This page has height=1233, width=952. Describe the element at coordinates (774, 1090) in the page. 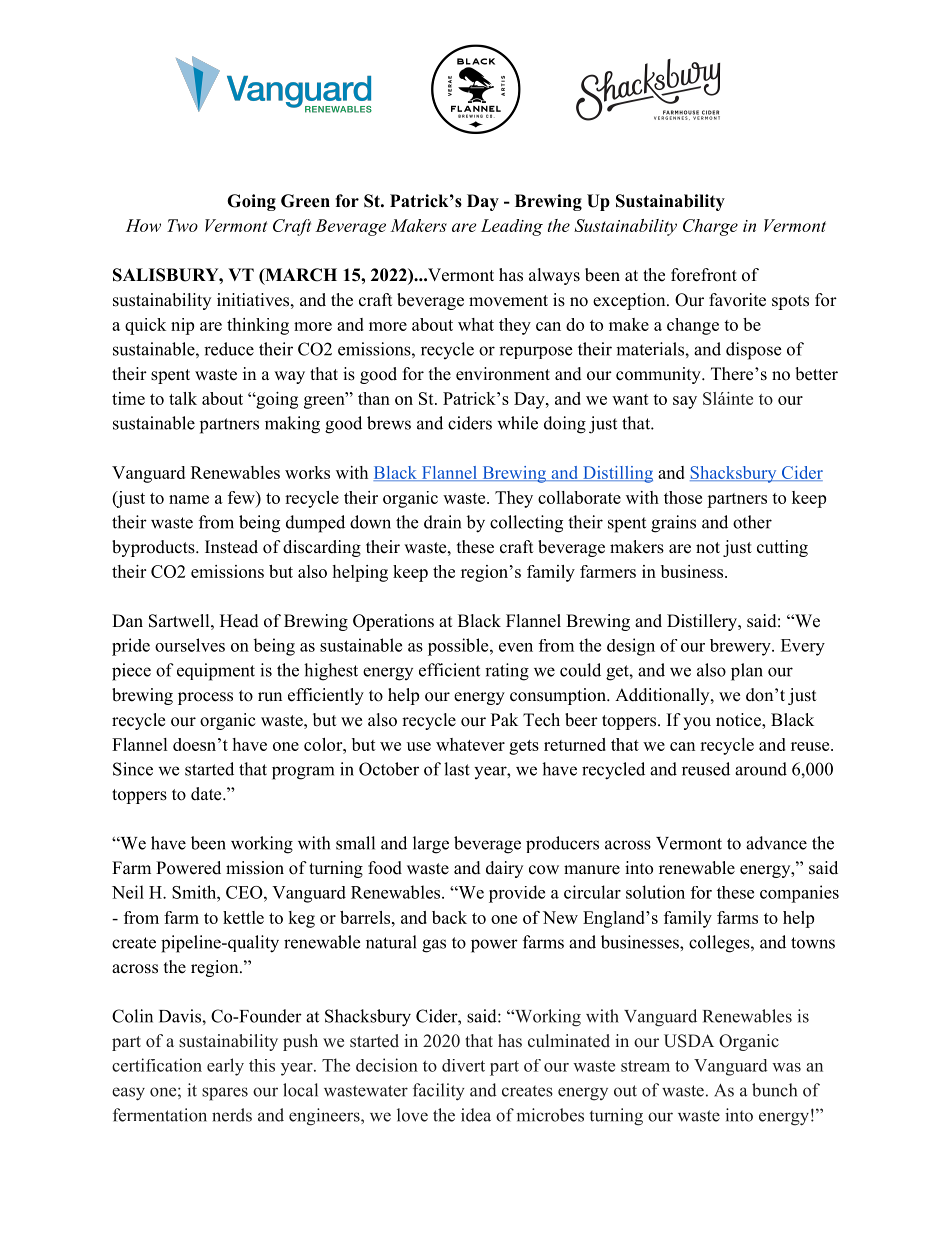

I see `bunch` at that location.
